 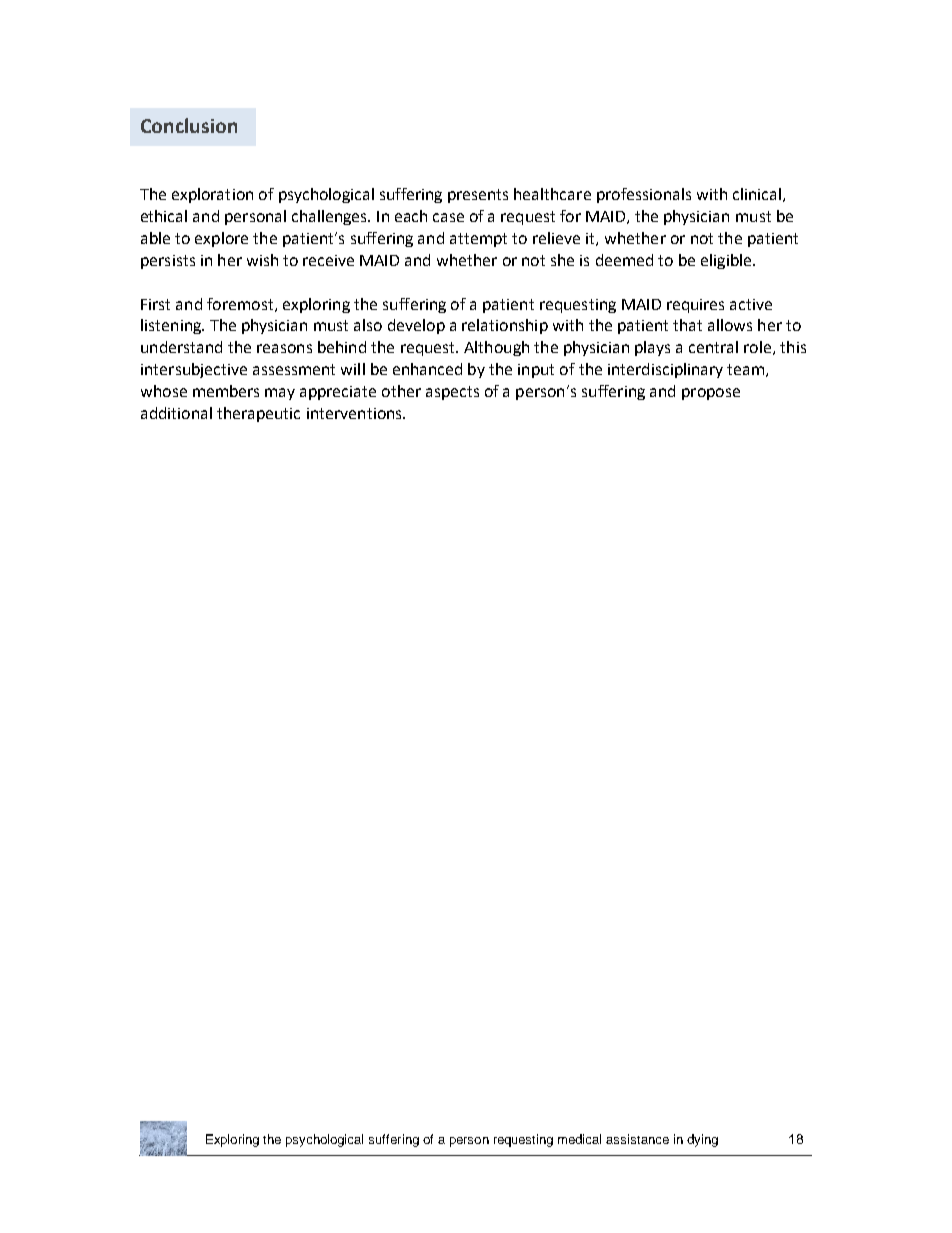 I want to click on therapeutic, so click(x=258, y=414).
